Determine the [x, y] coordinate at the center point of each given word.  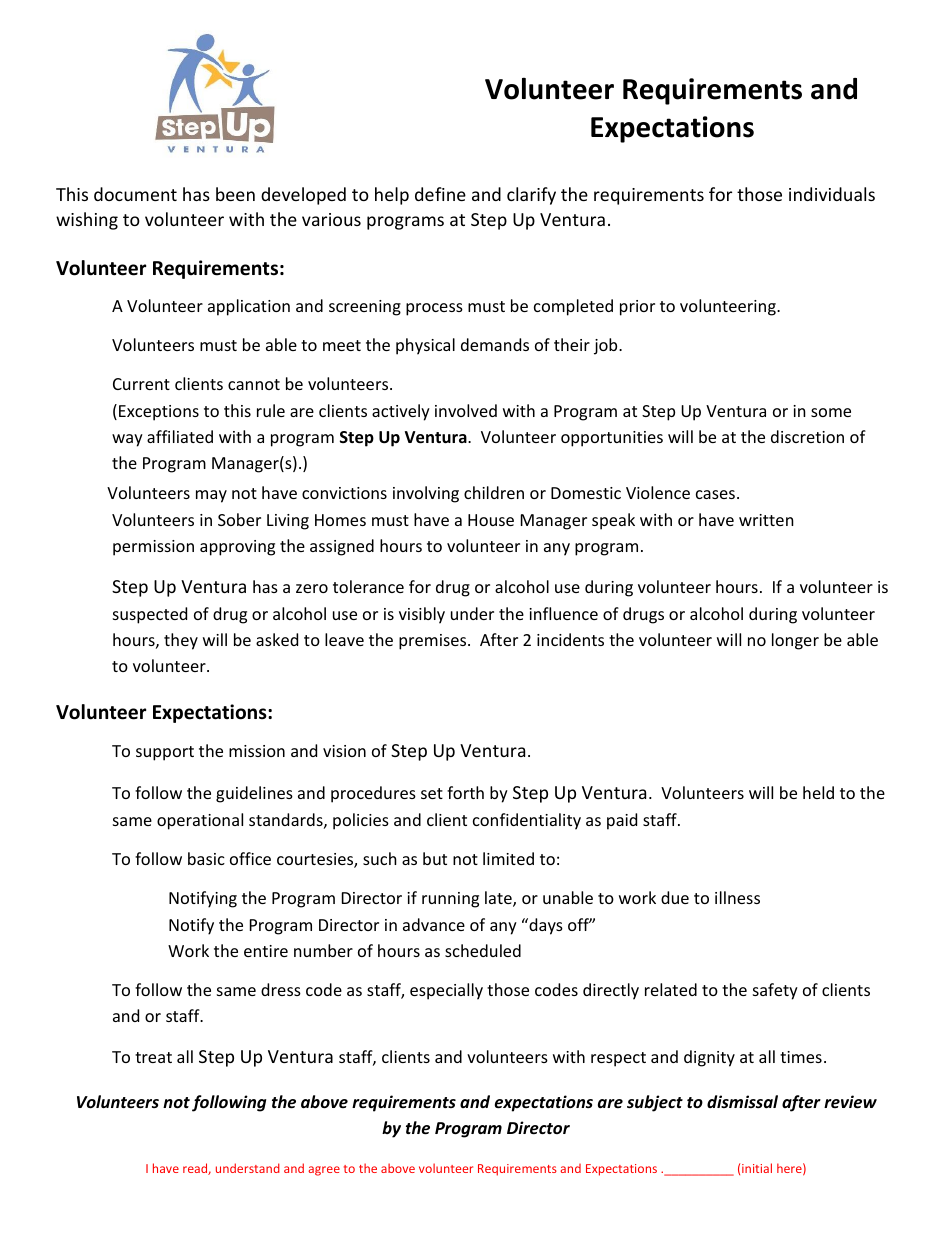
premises [434, 642]
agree [324, 1171]
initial [757, 1168]
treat [153, 1057]
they [181, 641]
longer [795, 641]
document [135, 194]
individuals [832, 194]
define [440, 194]
